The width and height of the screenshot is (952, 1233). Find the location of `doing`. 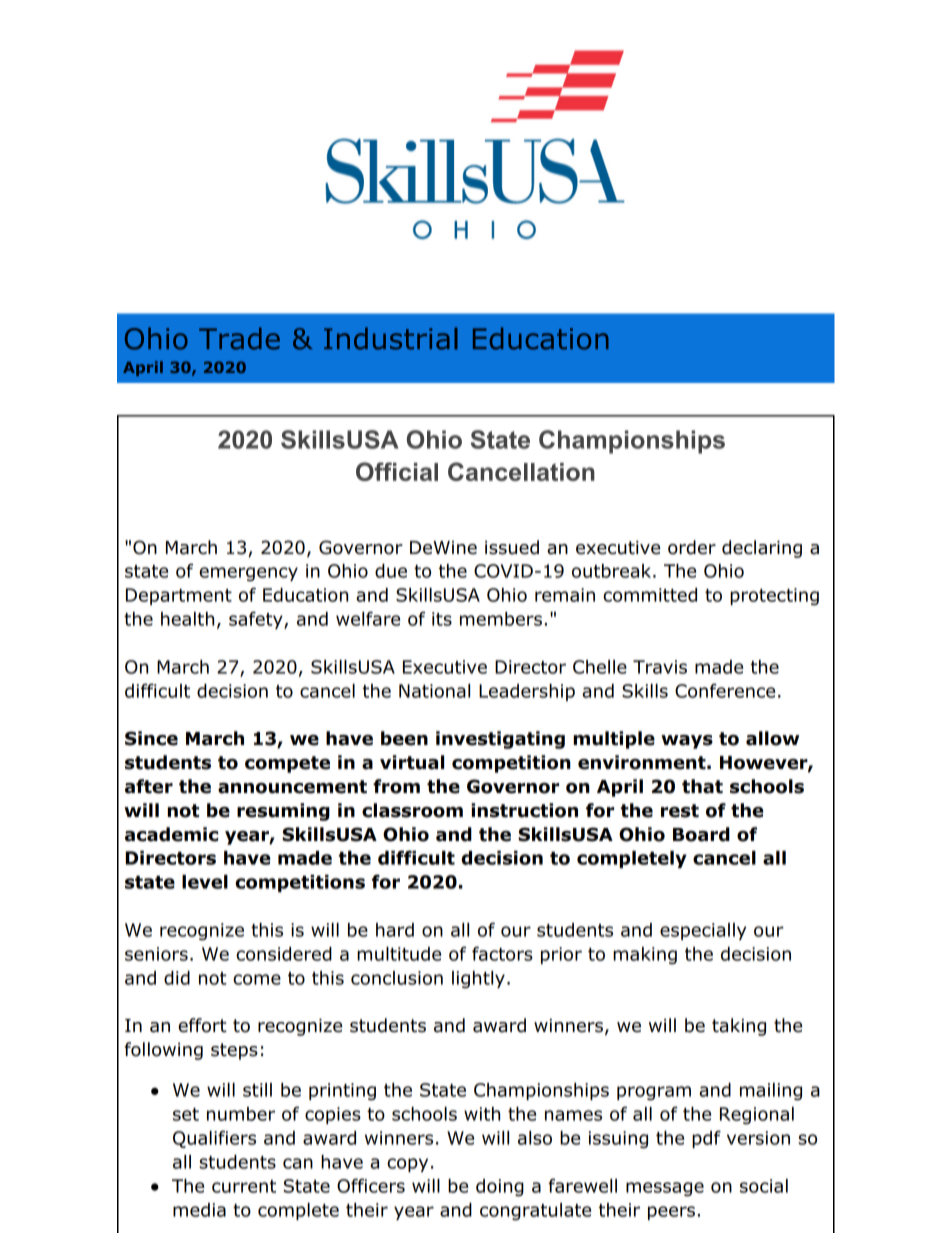

doing is located at coordinates (500, 1188).
